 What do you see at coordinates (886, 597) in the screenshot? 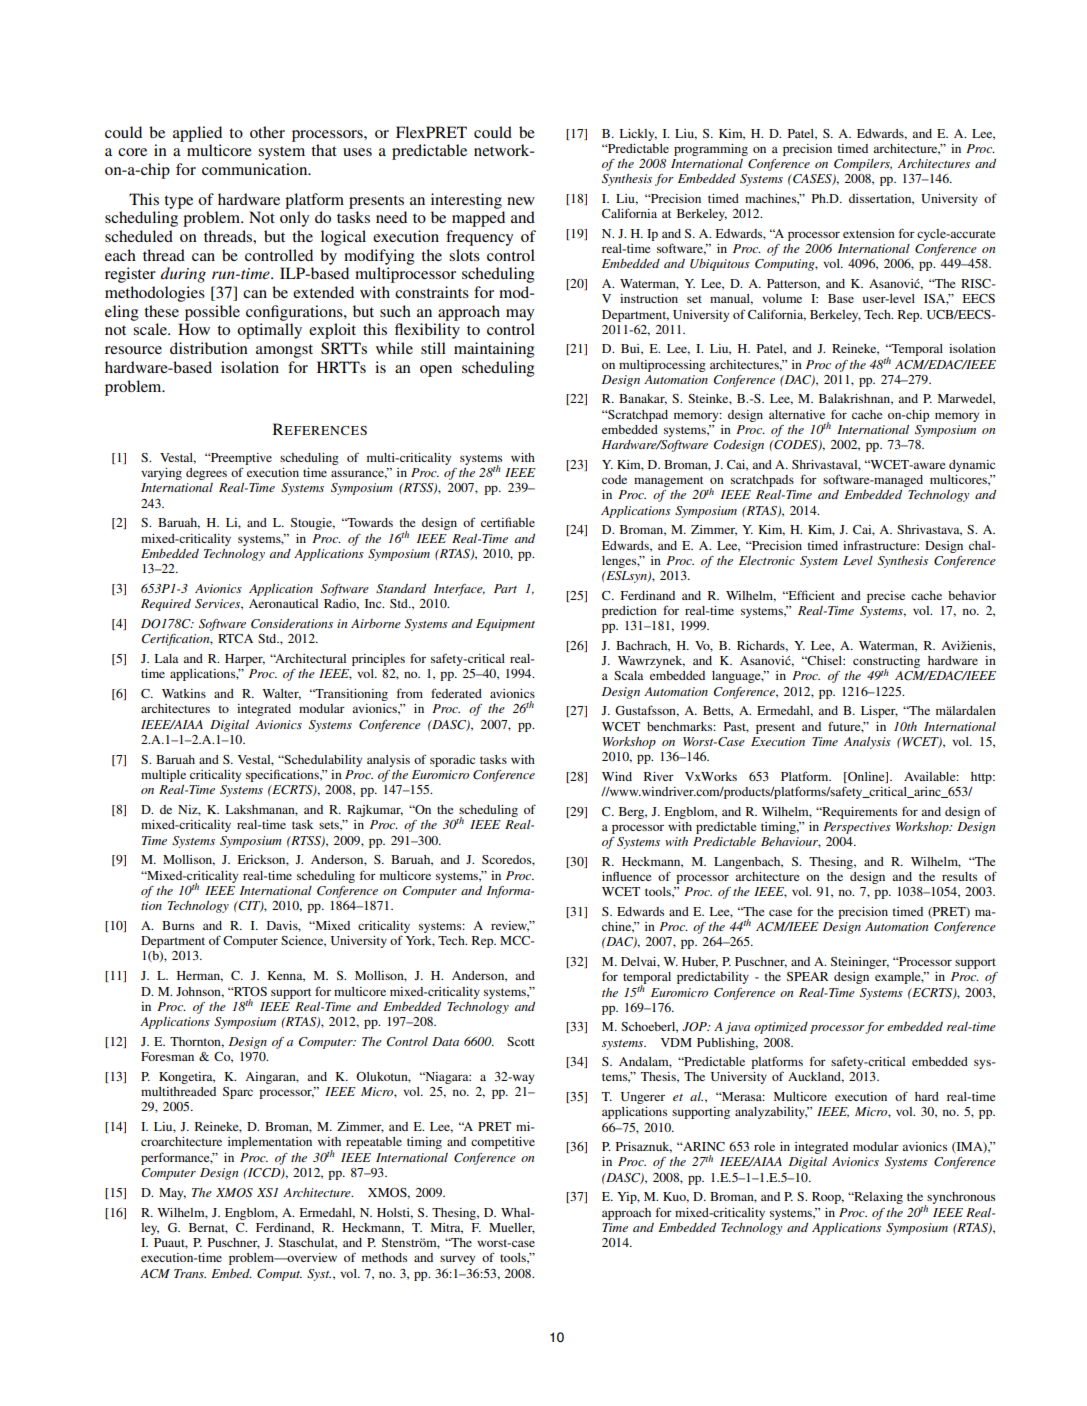
I see `precise` at bounding box center [886, 597].
